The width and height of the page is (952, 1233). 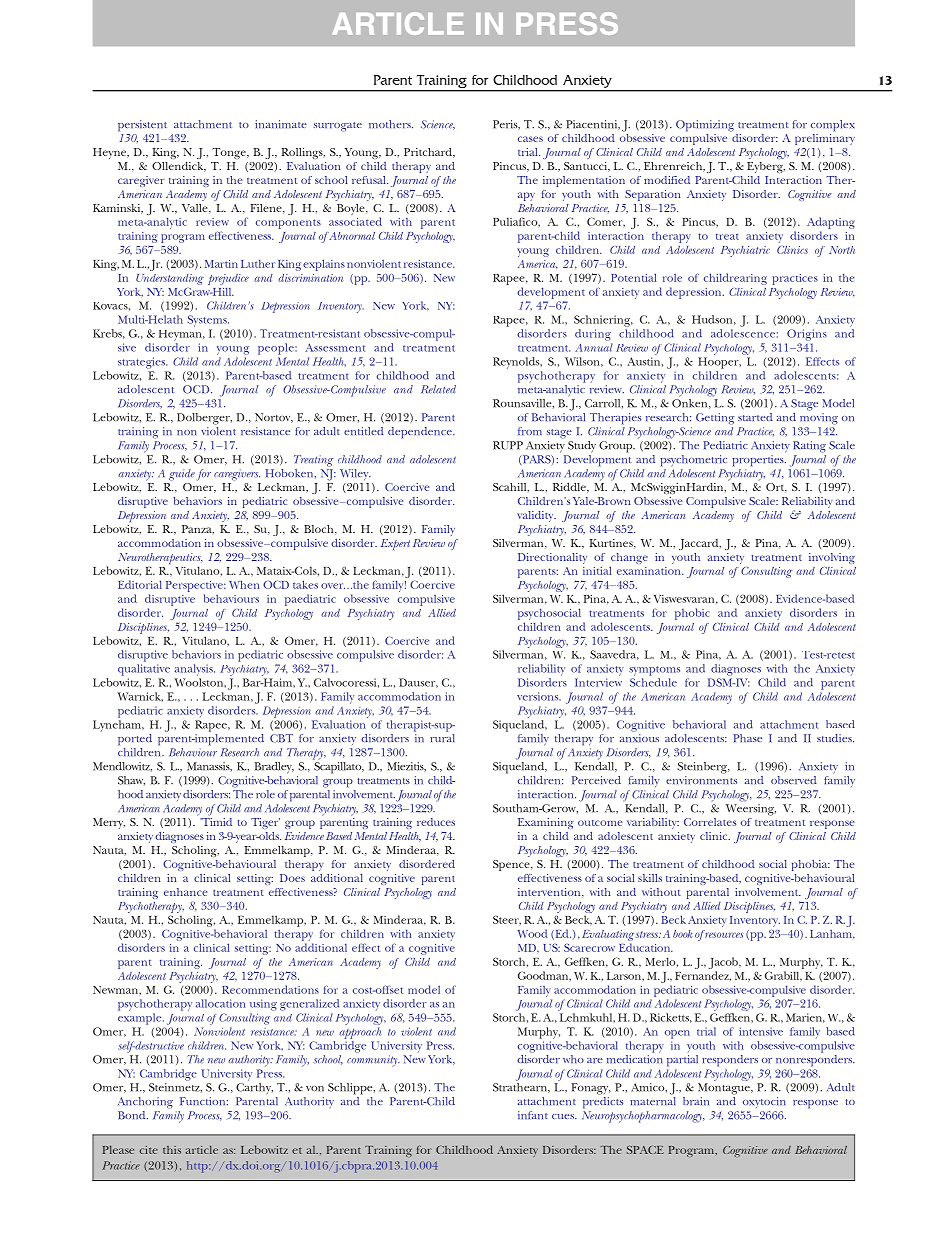 I want to click on persistent, so click(x=142, y=126).
